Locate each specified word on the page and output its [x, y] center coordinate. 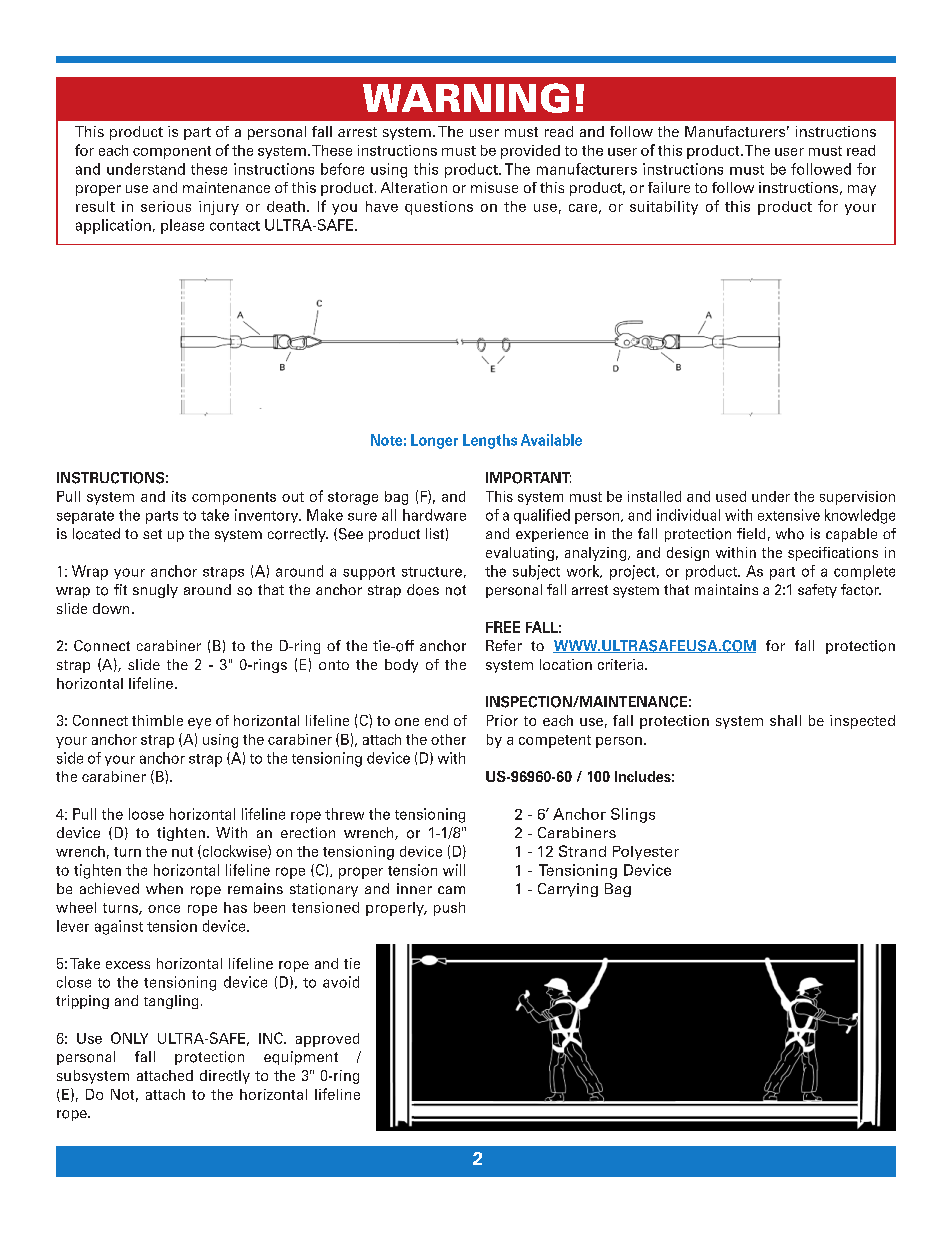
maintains [726, 589]
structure [432, 572]
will [454, 870]
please [182, 226]
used [731, 496]
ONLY [129, 1038]
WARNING [466, 98]
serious [166, 206]
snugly [155, 591]
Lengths [490, 441]
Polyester [646, 853]
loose [146, 814]
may [862, 190]
